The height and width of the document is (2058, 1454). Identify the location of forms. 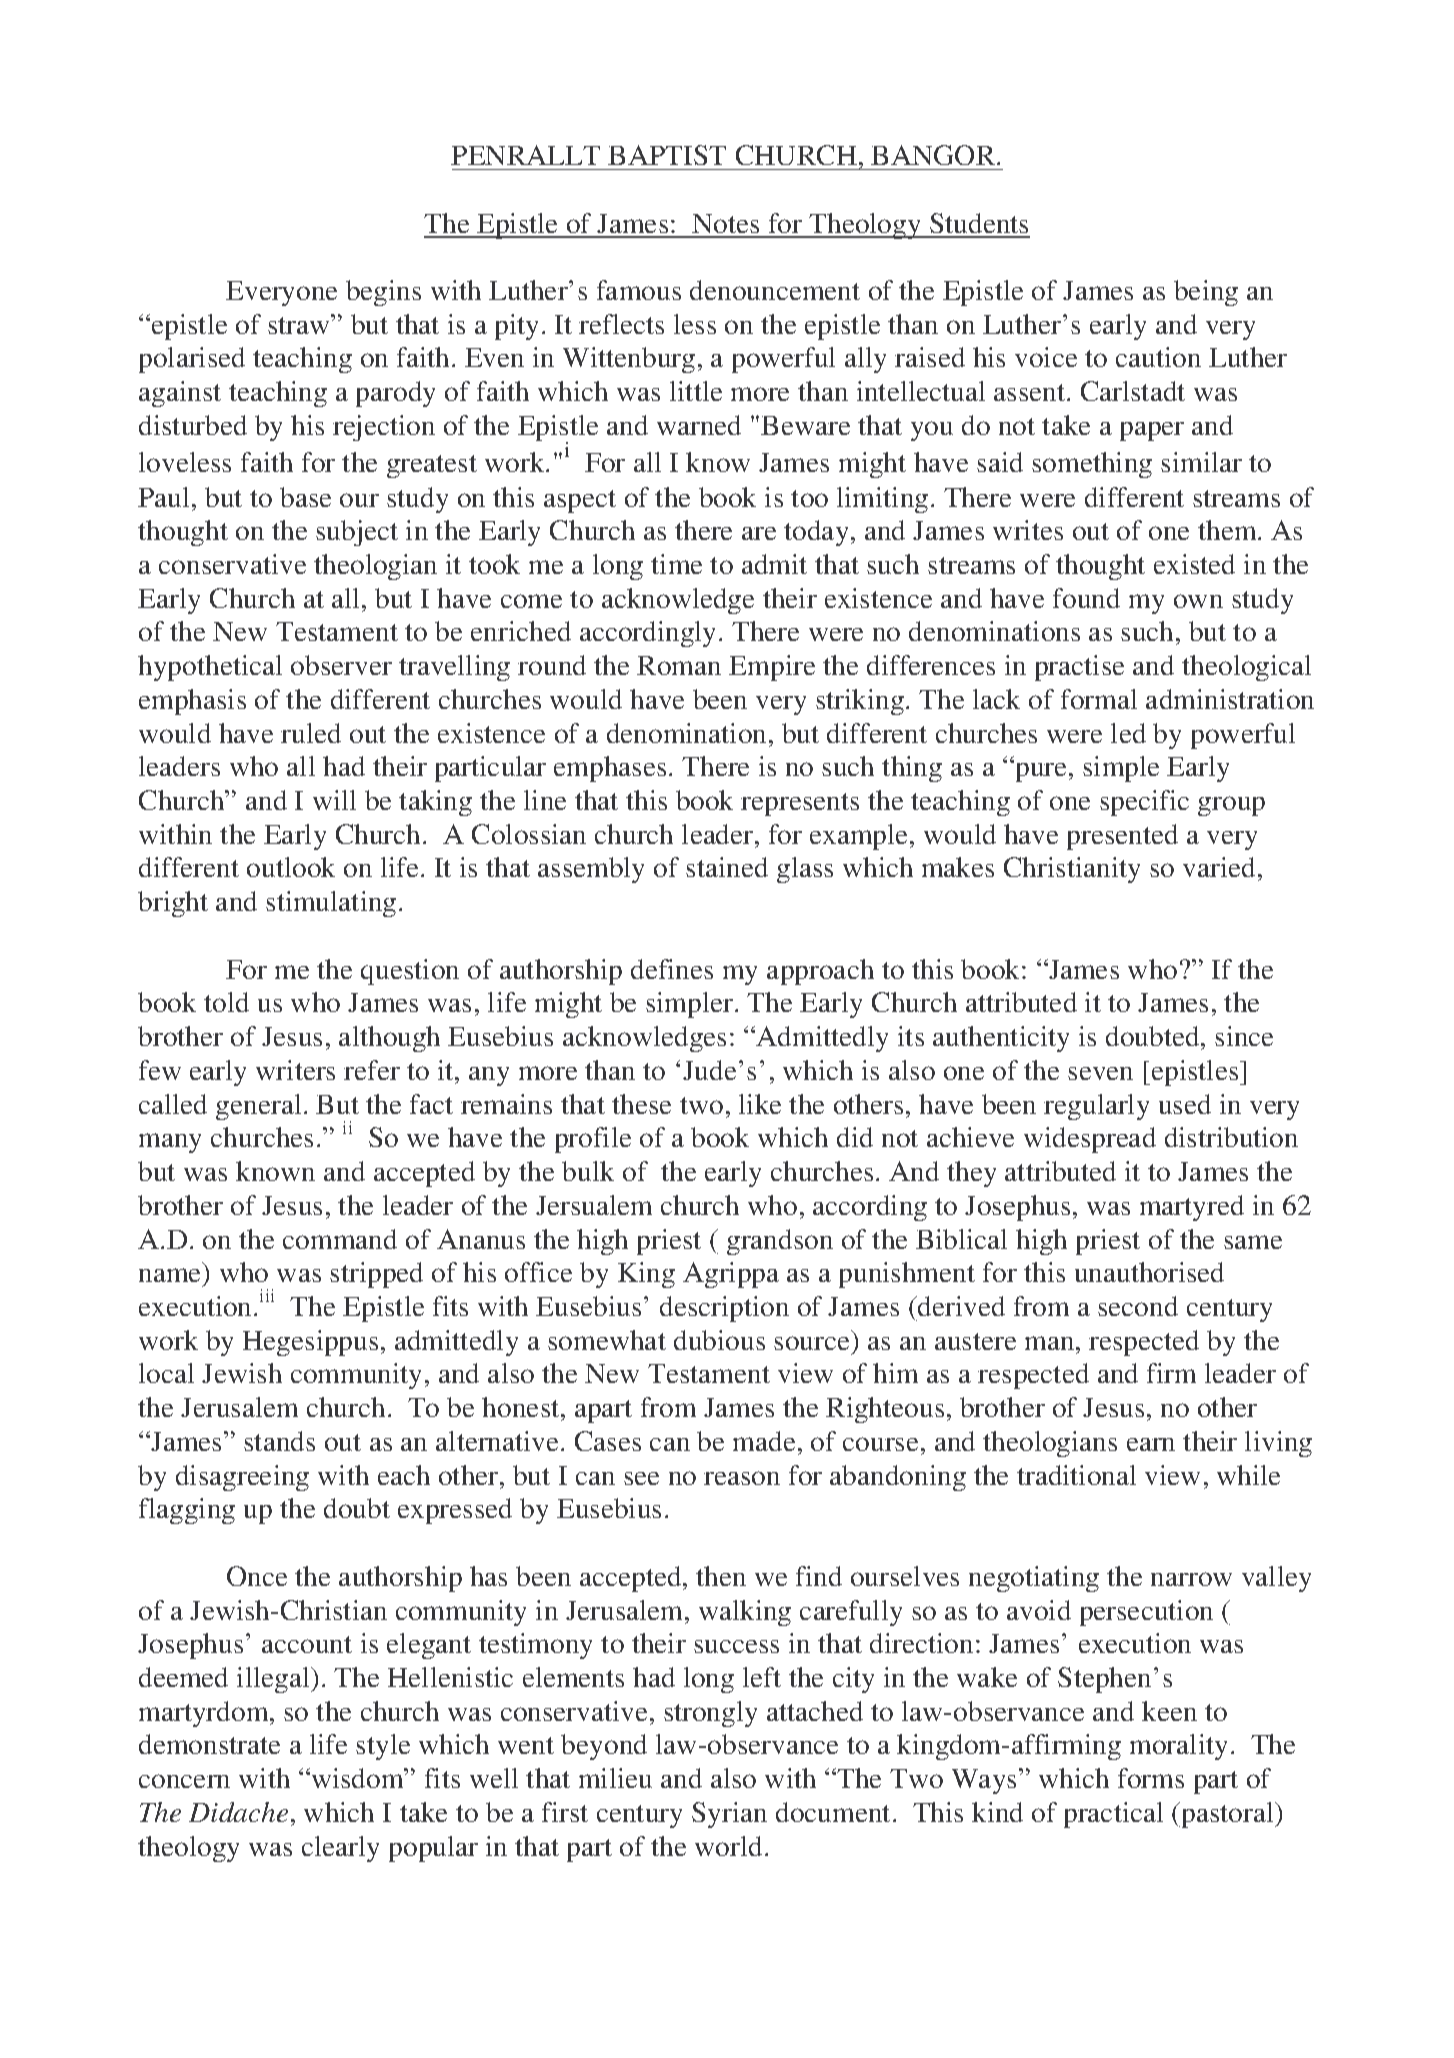
(1151, 1778).
